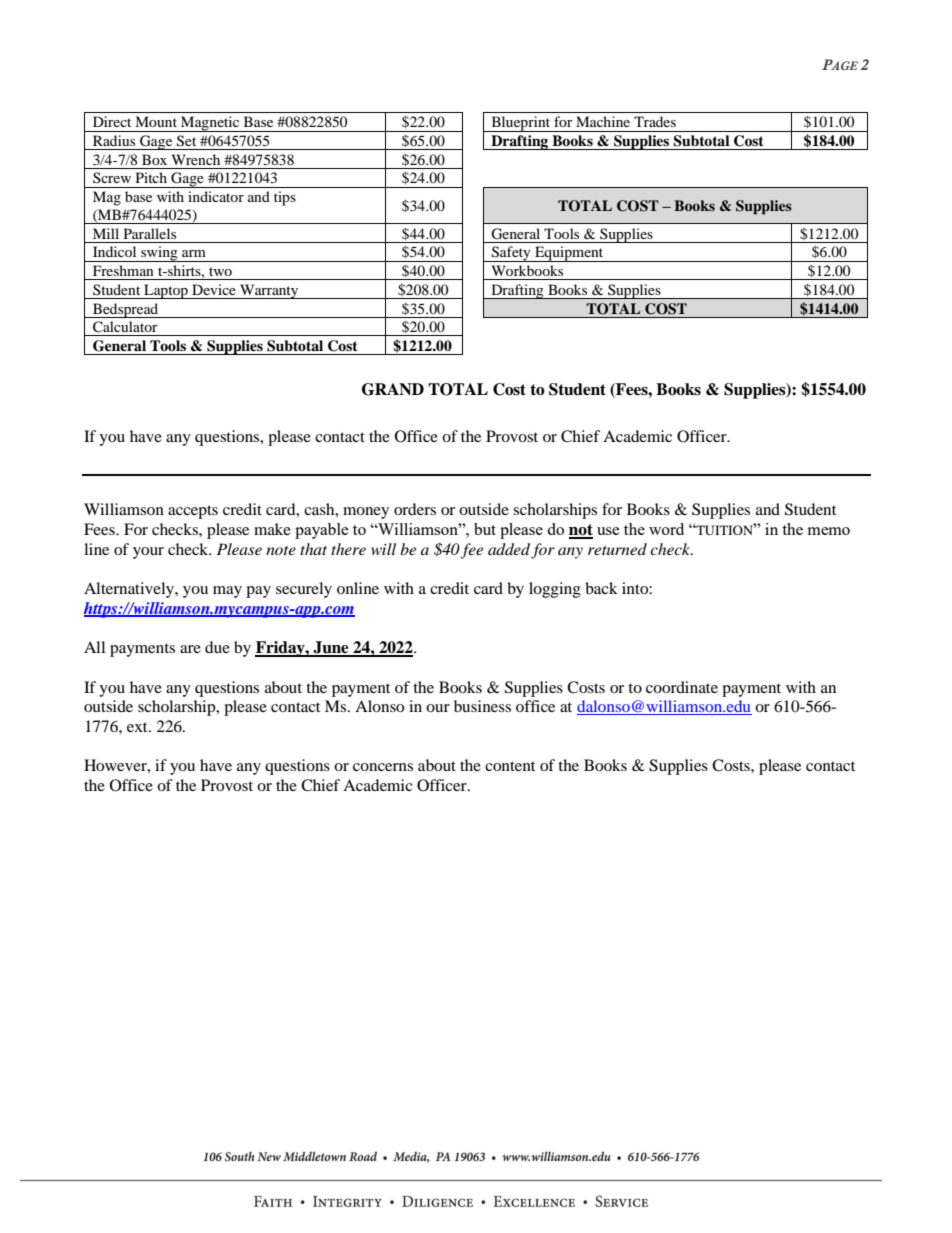 The image size is (952, 1233). What do you see at coordinates (138, 727) in the image?
I see `ext` at bounding box center [138, 727].
